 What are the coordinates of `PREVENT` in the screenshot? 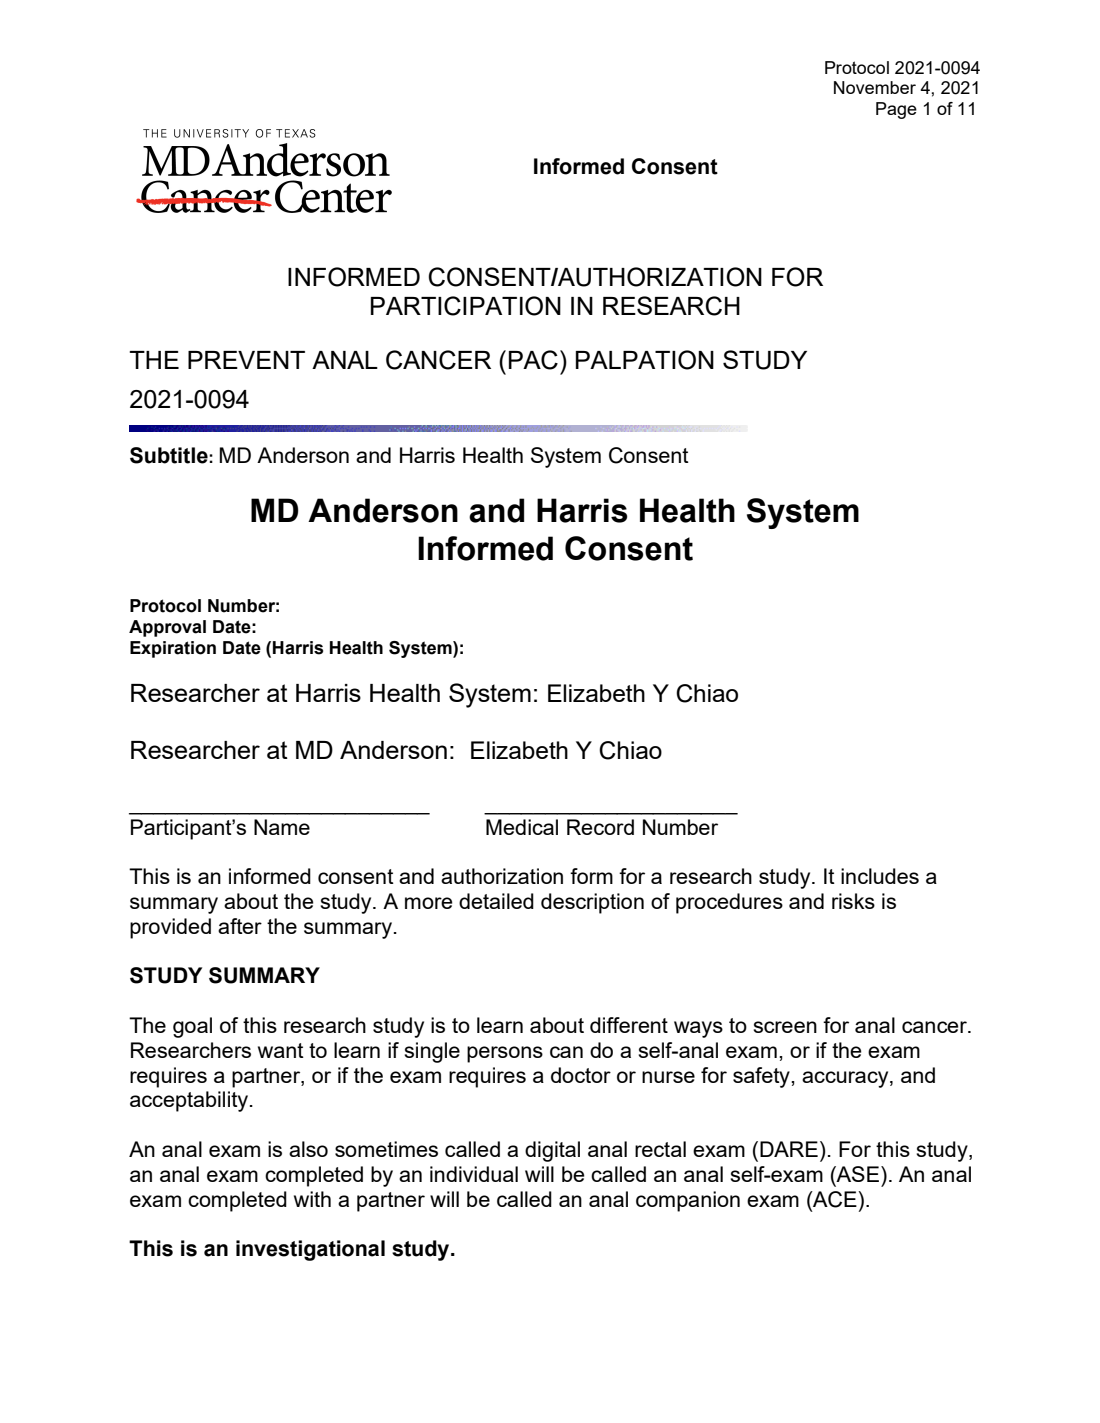 It's located at (246, 360).
